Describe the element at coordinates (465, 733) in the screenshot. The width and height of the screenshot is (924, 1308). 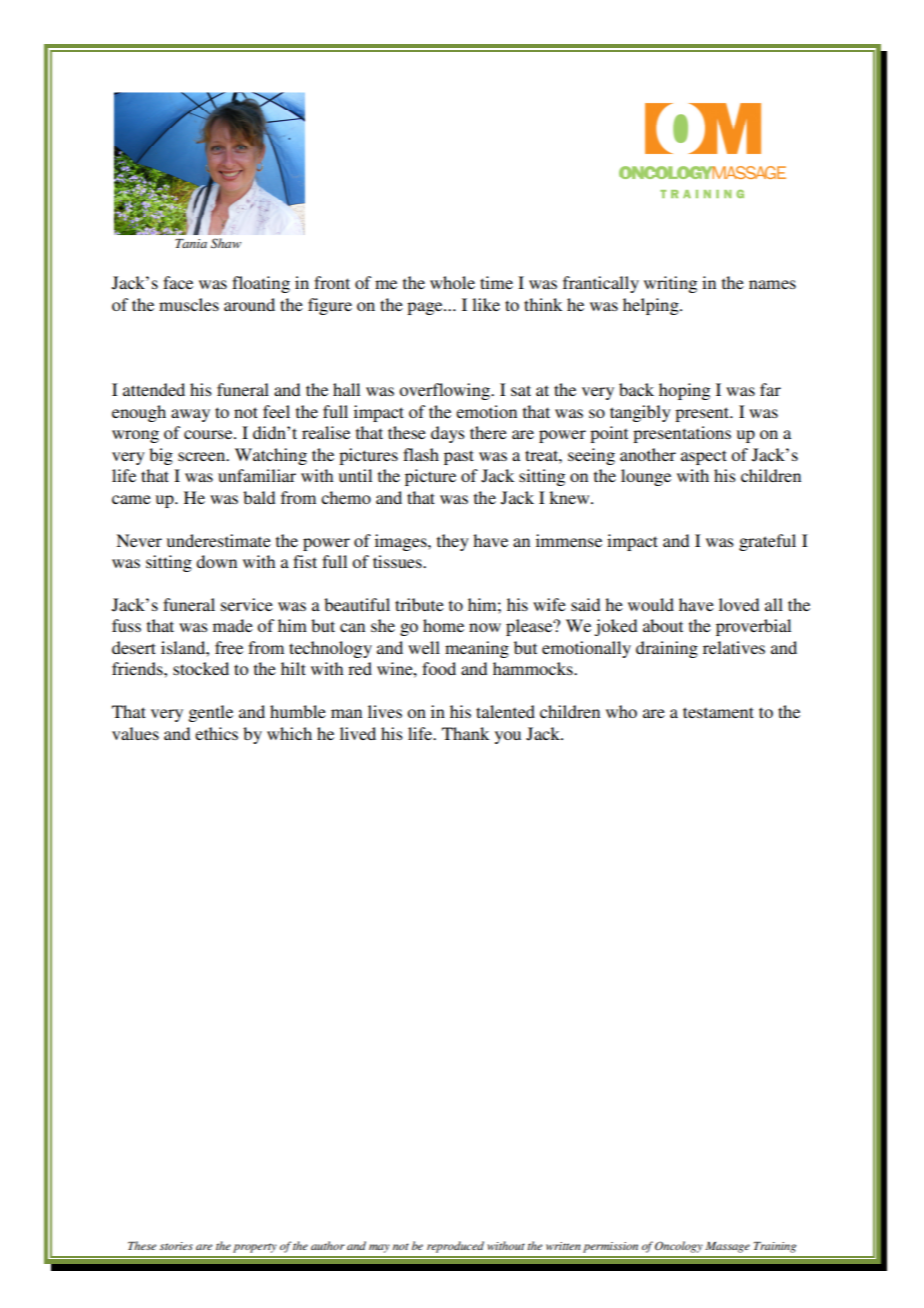
I see `Thank` at that location.
